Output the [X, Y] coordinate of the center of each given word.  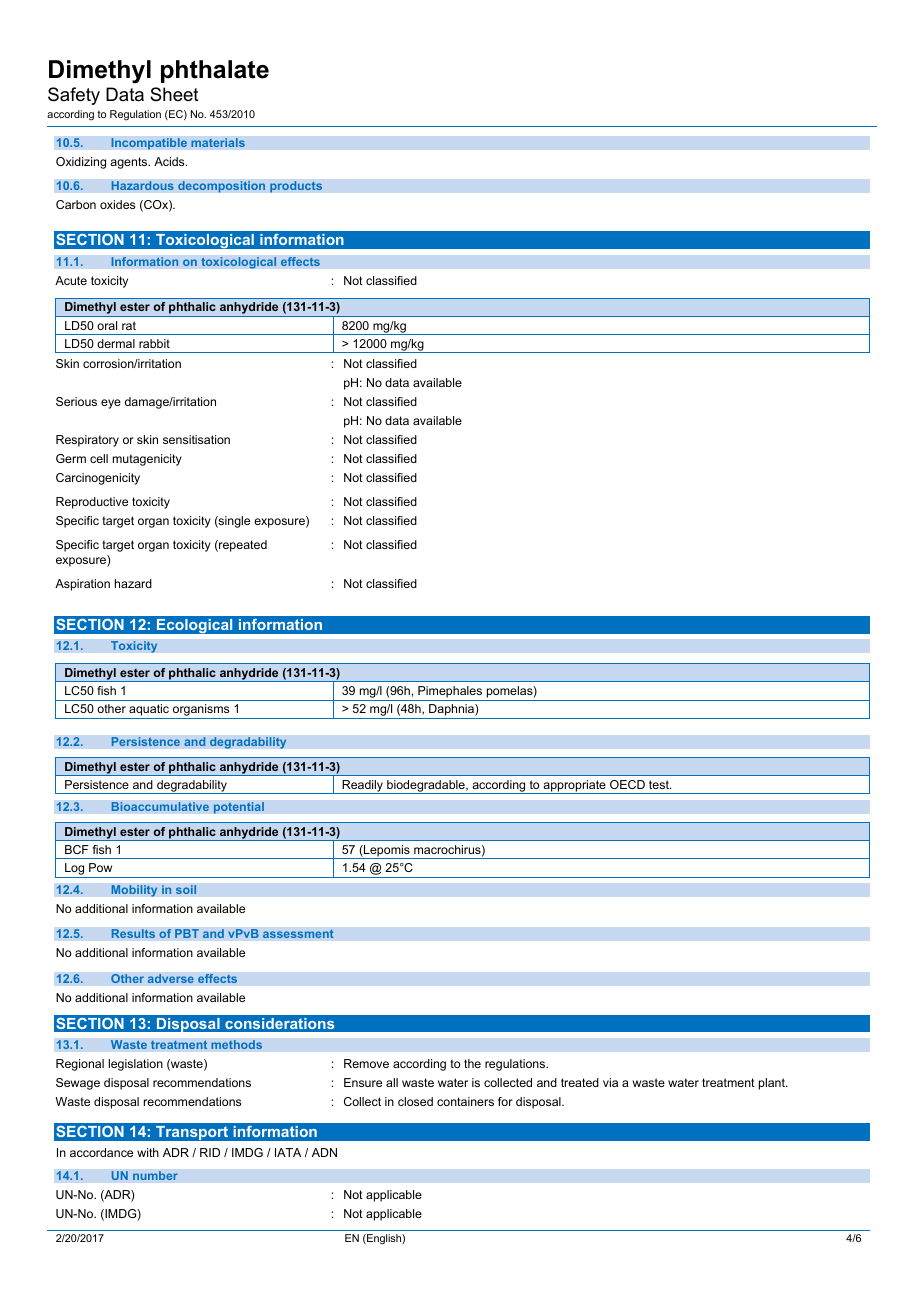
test [660, 784]
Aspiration [82, 585]
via [610, 1082]
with [148, 1152]
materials [218, 143]
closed [415, 1101]
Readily [363, 787]
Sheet [174, 94]
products [296, 187]
